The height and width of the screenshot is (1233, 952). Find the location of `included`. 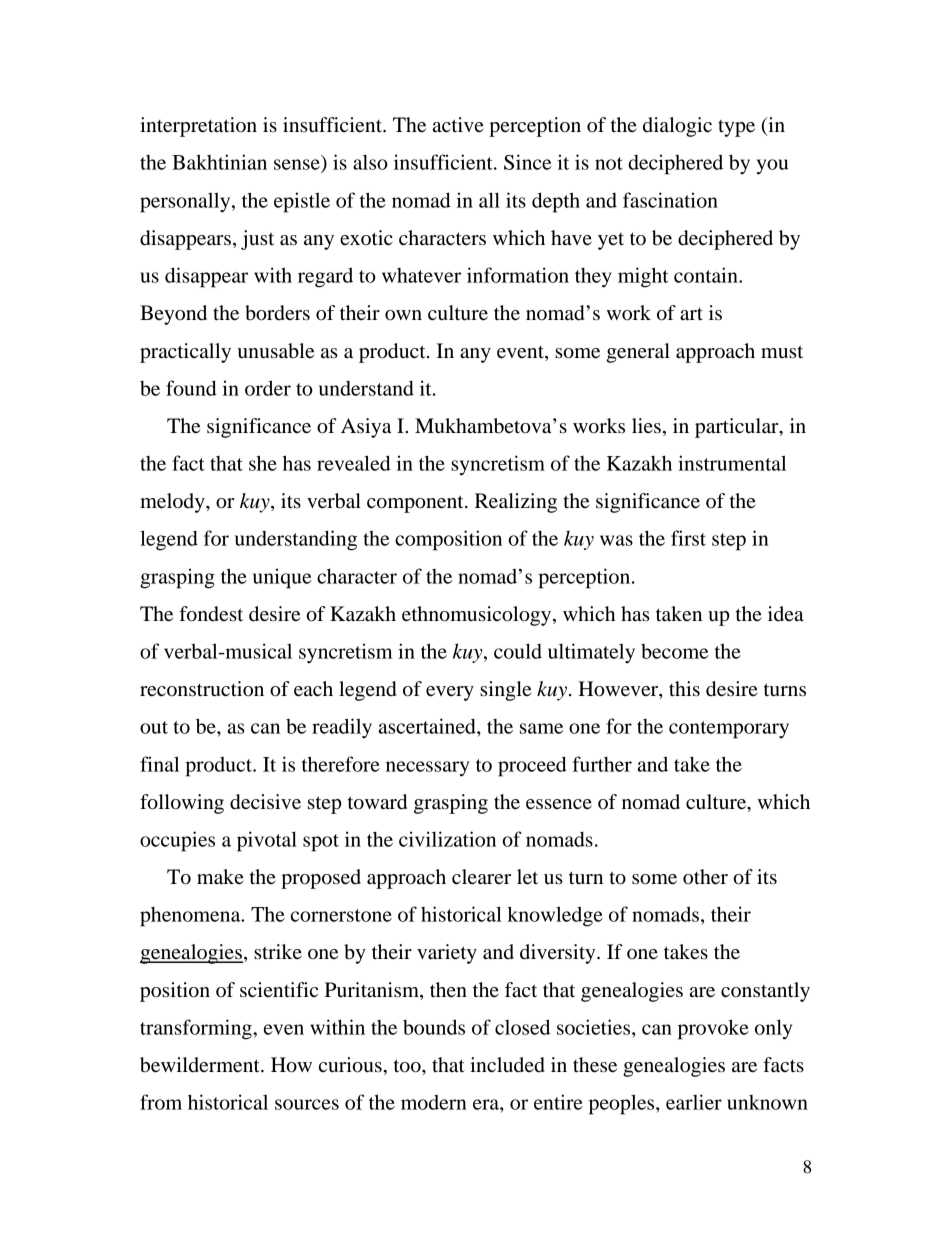

included is located at coordinates (507, 1065).
